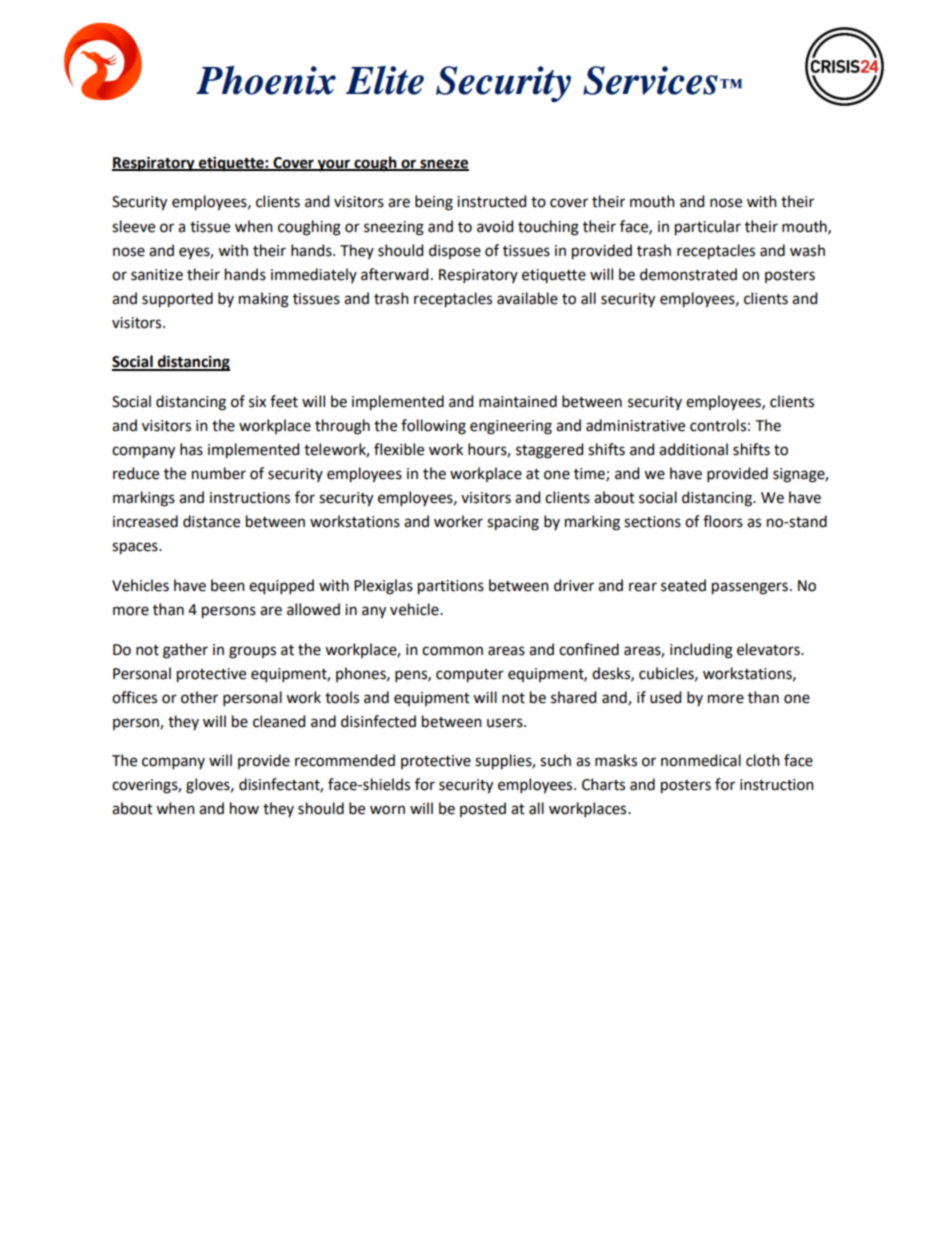  I want to click on dispose, so click(455, 251).
